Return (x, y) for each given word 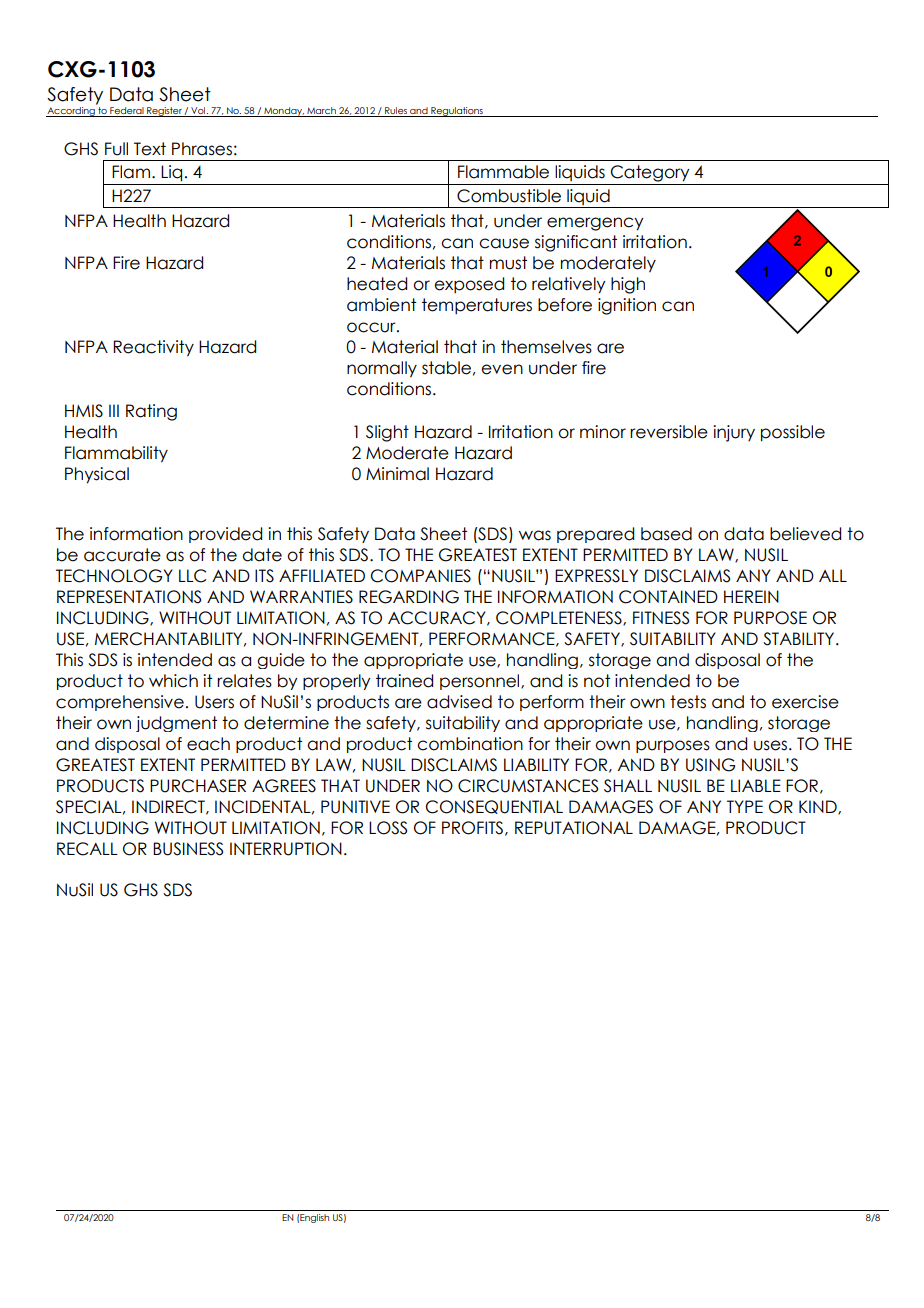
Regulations (457, 112)
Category (650, 173)
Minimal (397, 474)
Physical (97, 475)
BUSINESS (188, 849)
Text (150, 149)
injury (734, 433)
